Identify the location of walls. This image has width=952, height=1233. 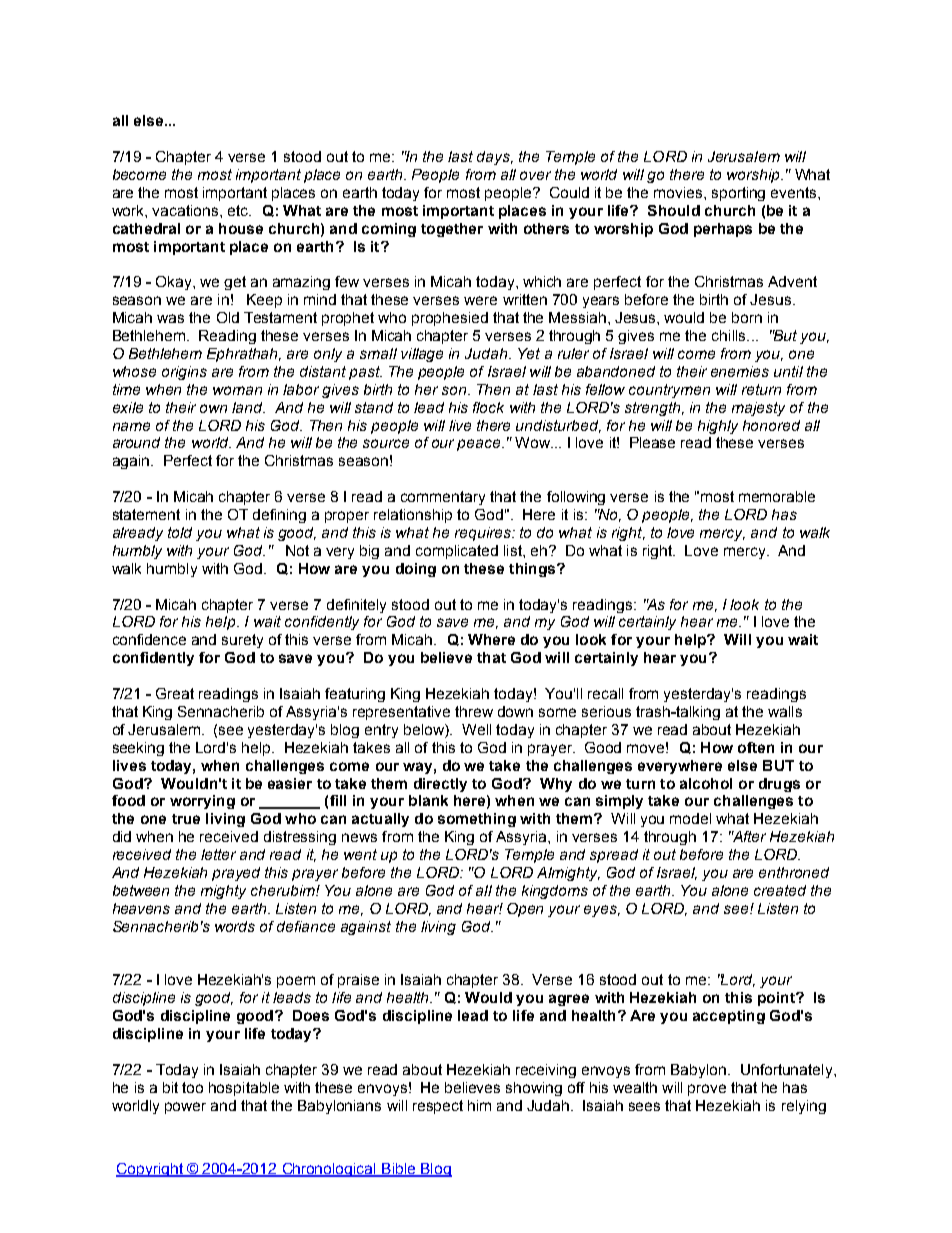
(785, 711).
